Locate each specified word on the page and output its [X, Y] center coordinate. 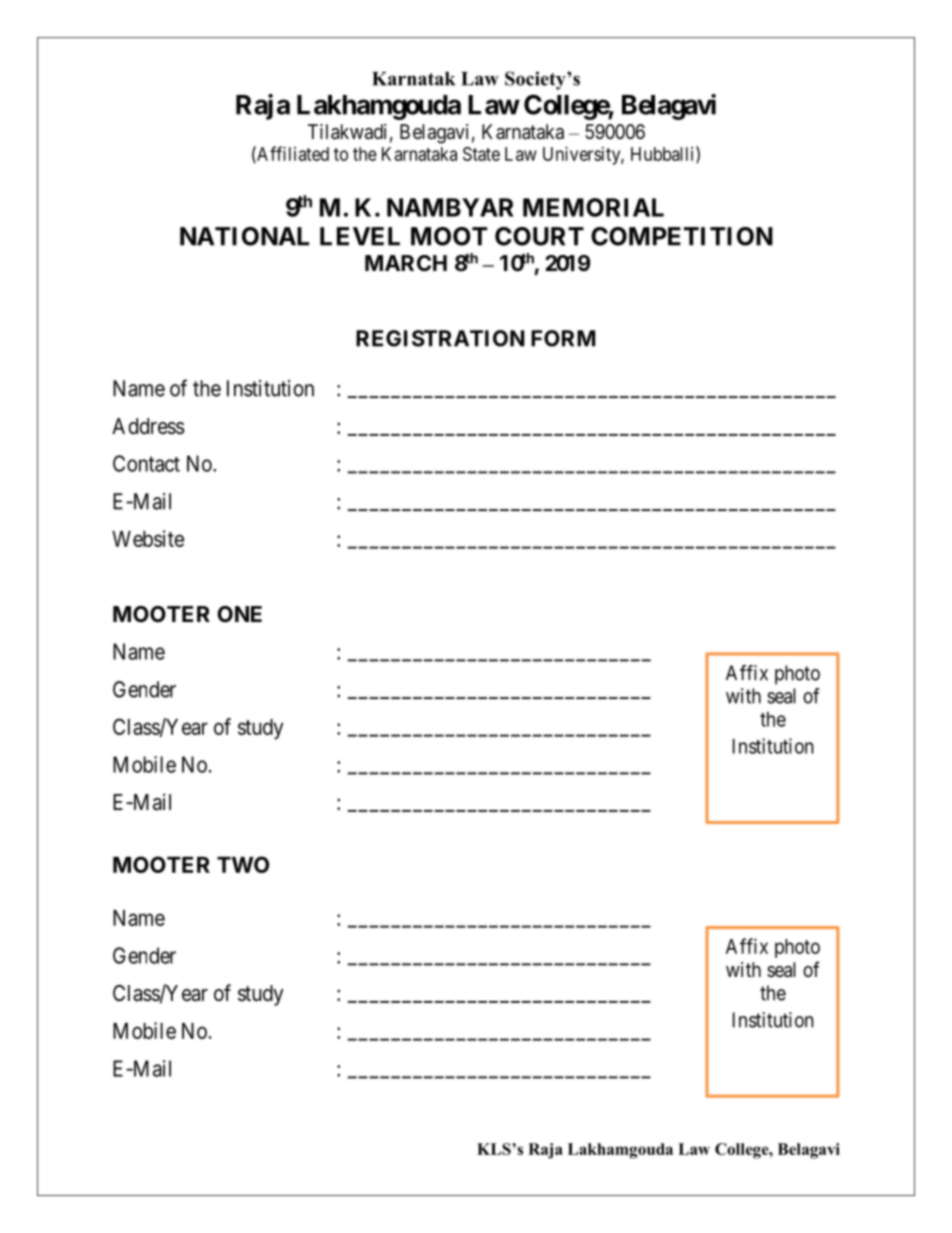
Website [148, 538]
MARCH [406, 263]
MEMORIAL [593, 207]
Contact [146, 463]
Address [148, 426]
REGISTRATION [440, 338]
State [481, 154]
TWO [243, 864]
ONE [239, 614]
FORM [563, 338]
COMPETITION [682, 236]
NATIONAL [244, 236]
